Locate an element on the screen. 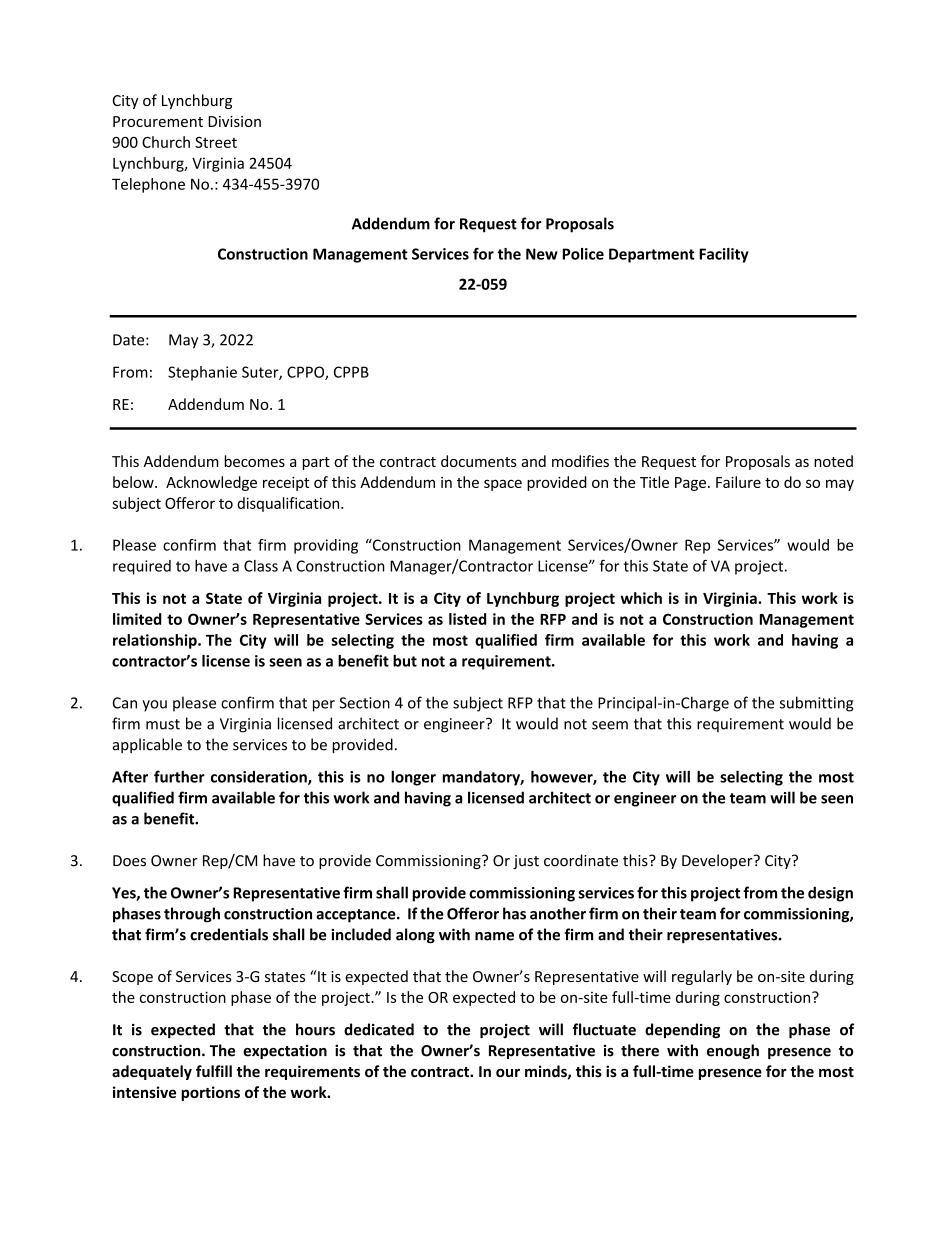  New is located at coordinates (542, 254).
